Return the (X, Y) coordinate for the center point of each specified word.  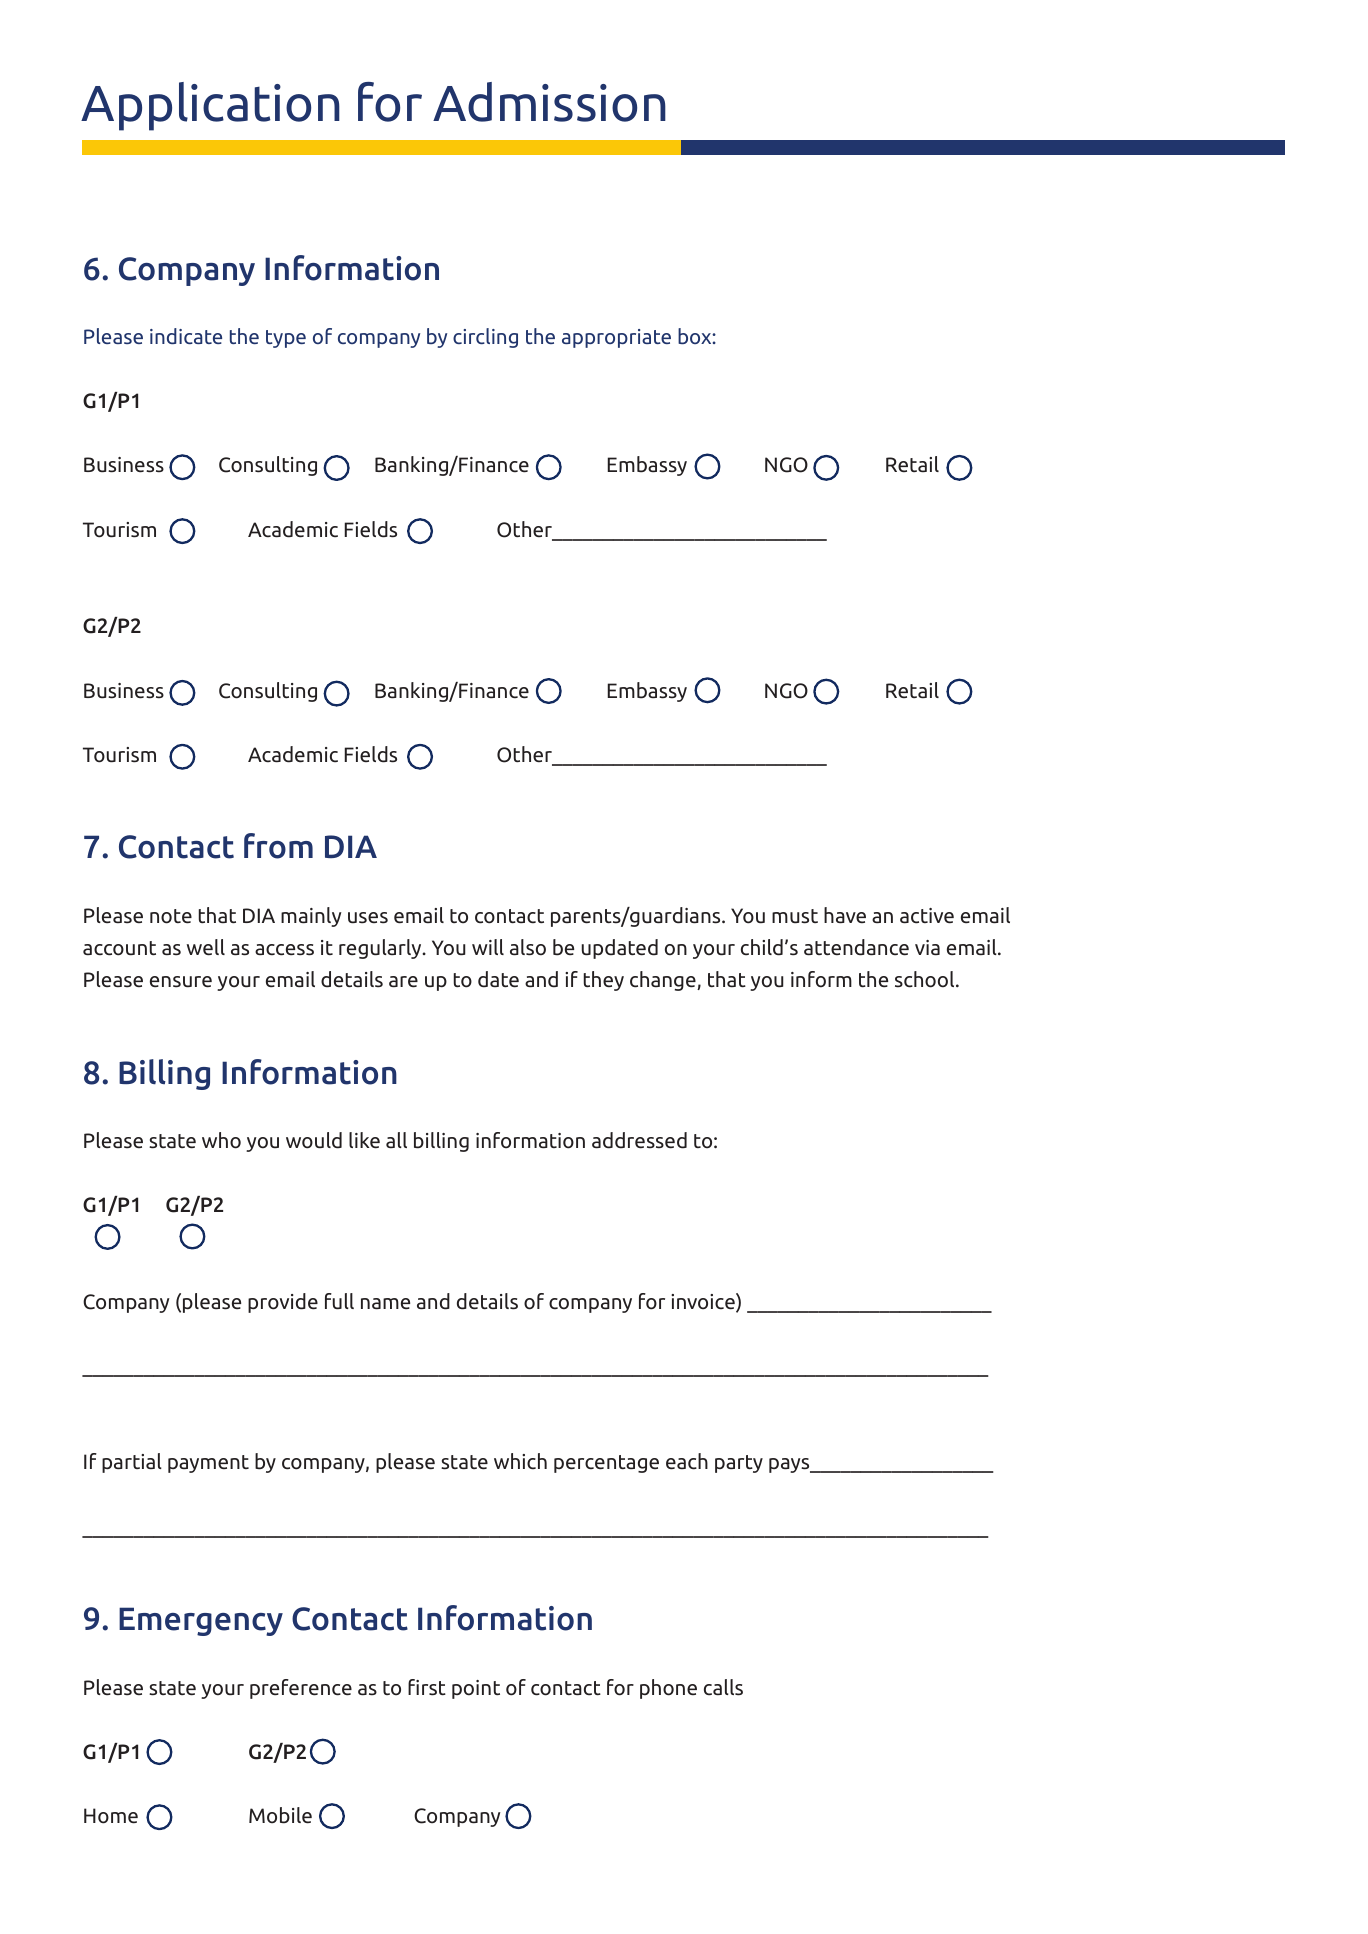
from (278, 846)
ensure (181, 982)
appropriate (616, 338)
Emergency (201, 1621)
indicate (186, 336)
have (845, 915)
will (488, 947)
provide (283, 1303)
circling (485, 338)
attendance (856, 947)
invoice (704, 1302)
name (385, 1304)
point (476, 1689)
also (528, 947)
